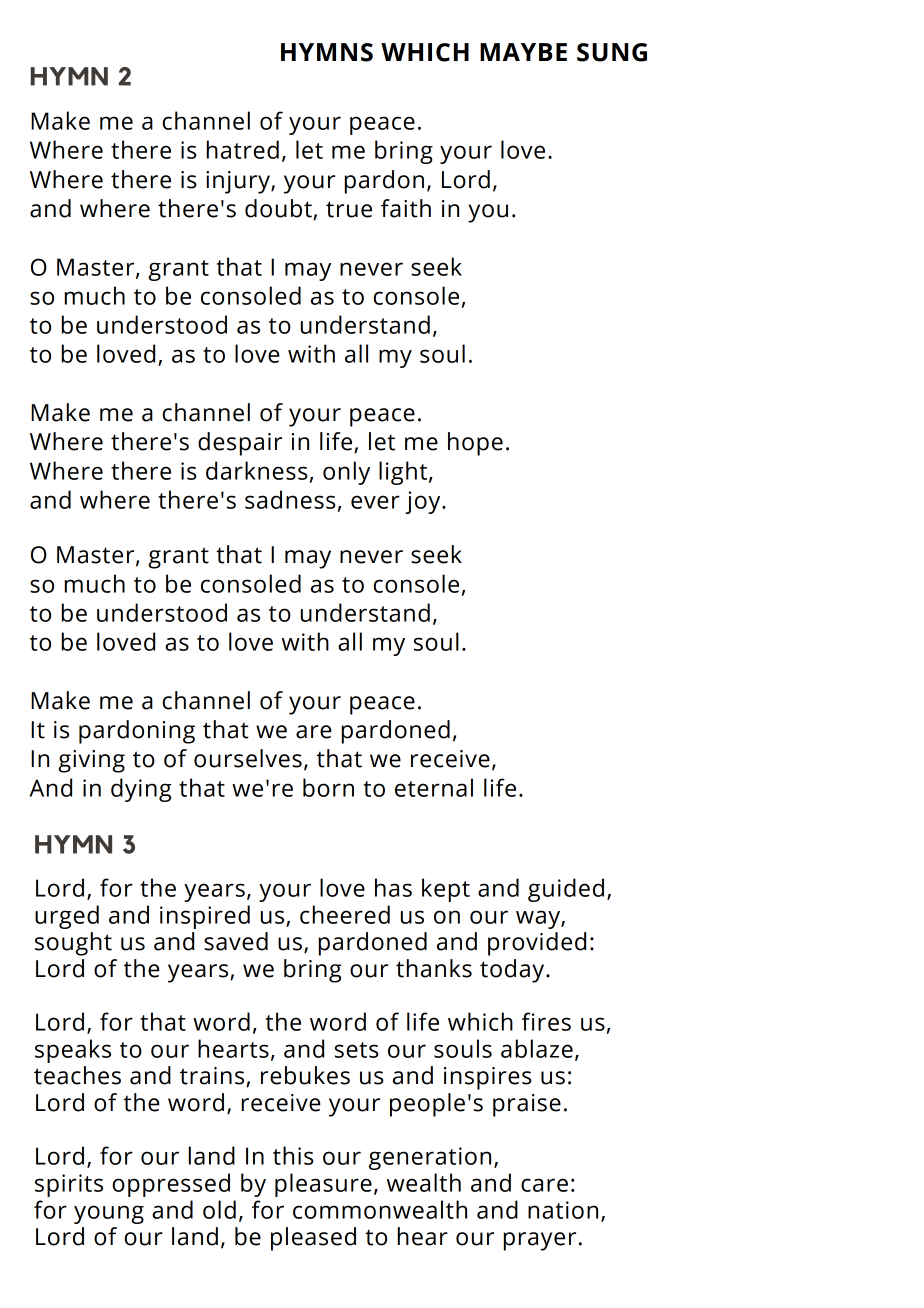 The image size is (924, 1308). What do you see at coordinates (323, 1185) in the screenshot?
I see `pleasure` at bounding box center [323, 1185].
